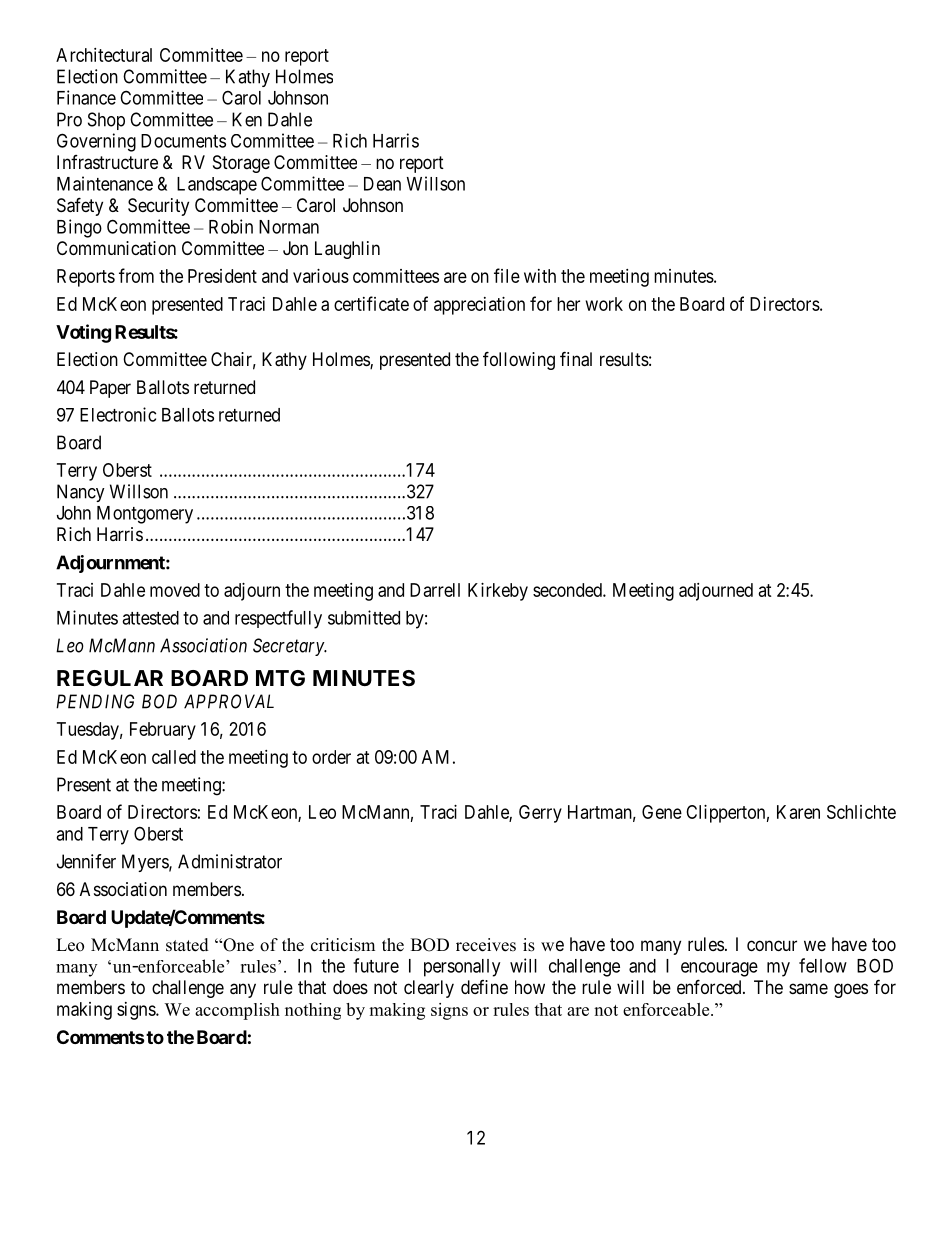 Image resolution: width=952 pixels, height=1233 pixels. I want to click on stated, so click(187, 945).
